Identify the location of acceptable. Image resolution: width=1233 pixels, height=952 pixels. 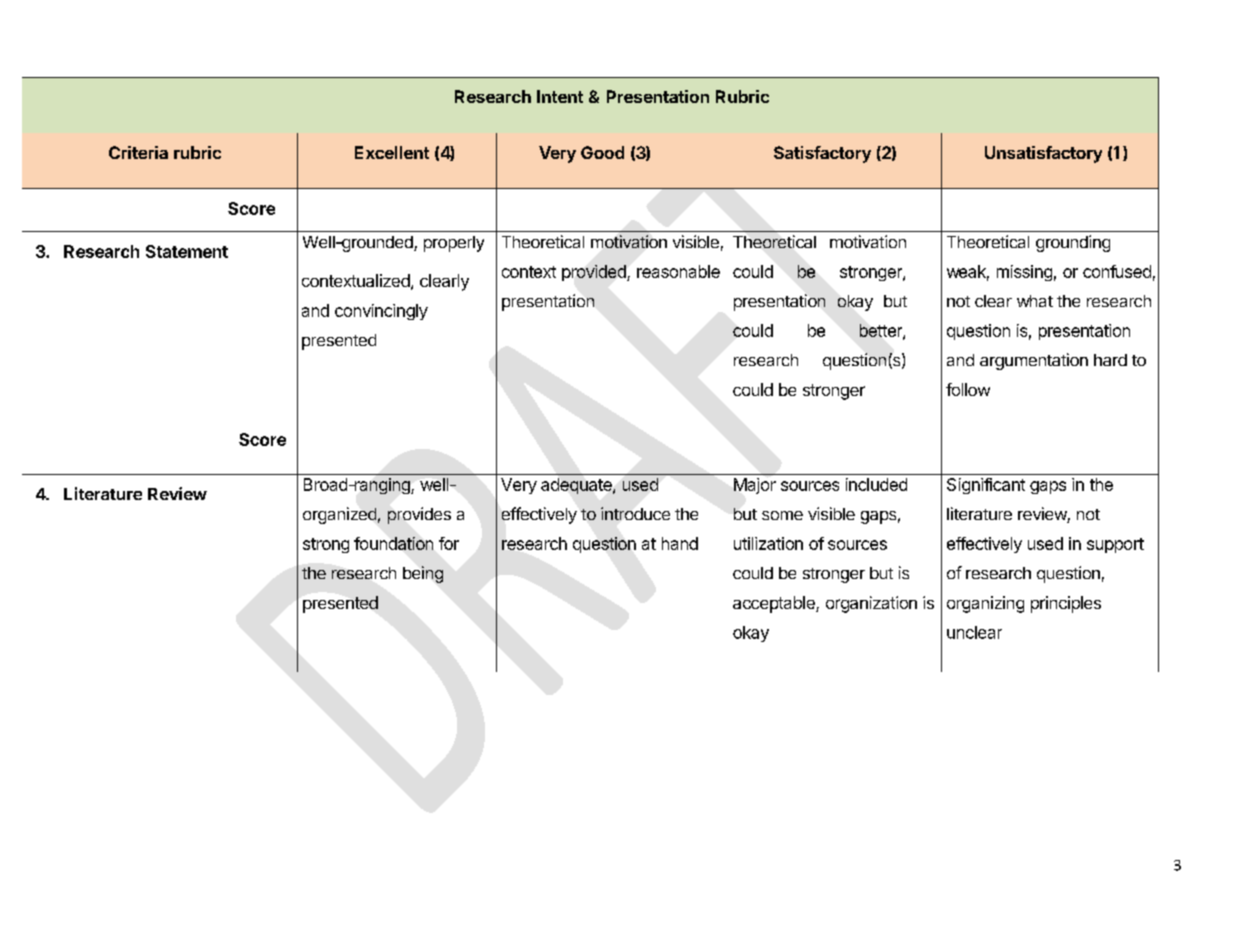
(775, 604).
